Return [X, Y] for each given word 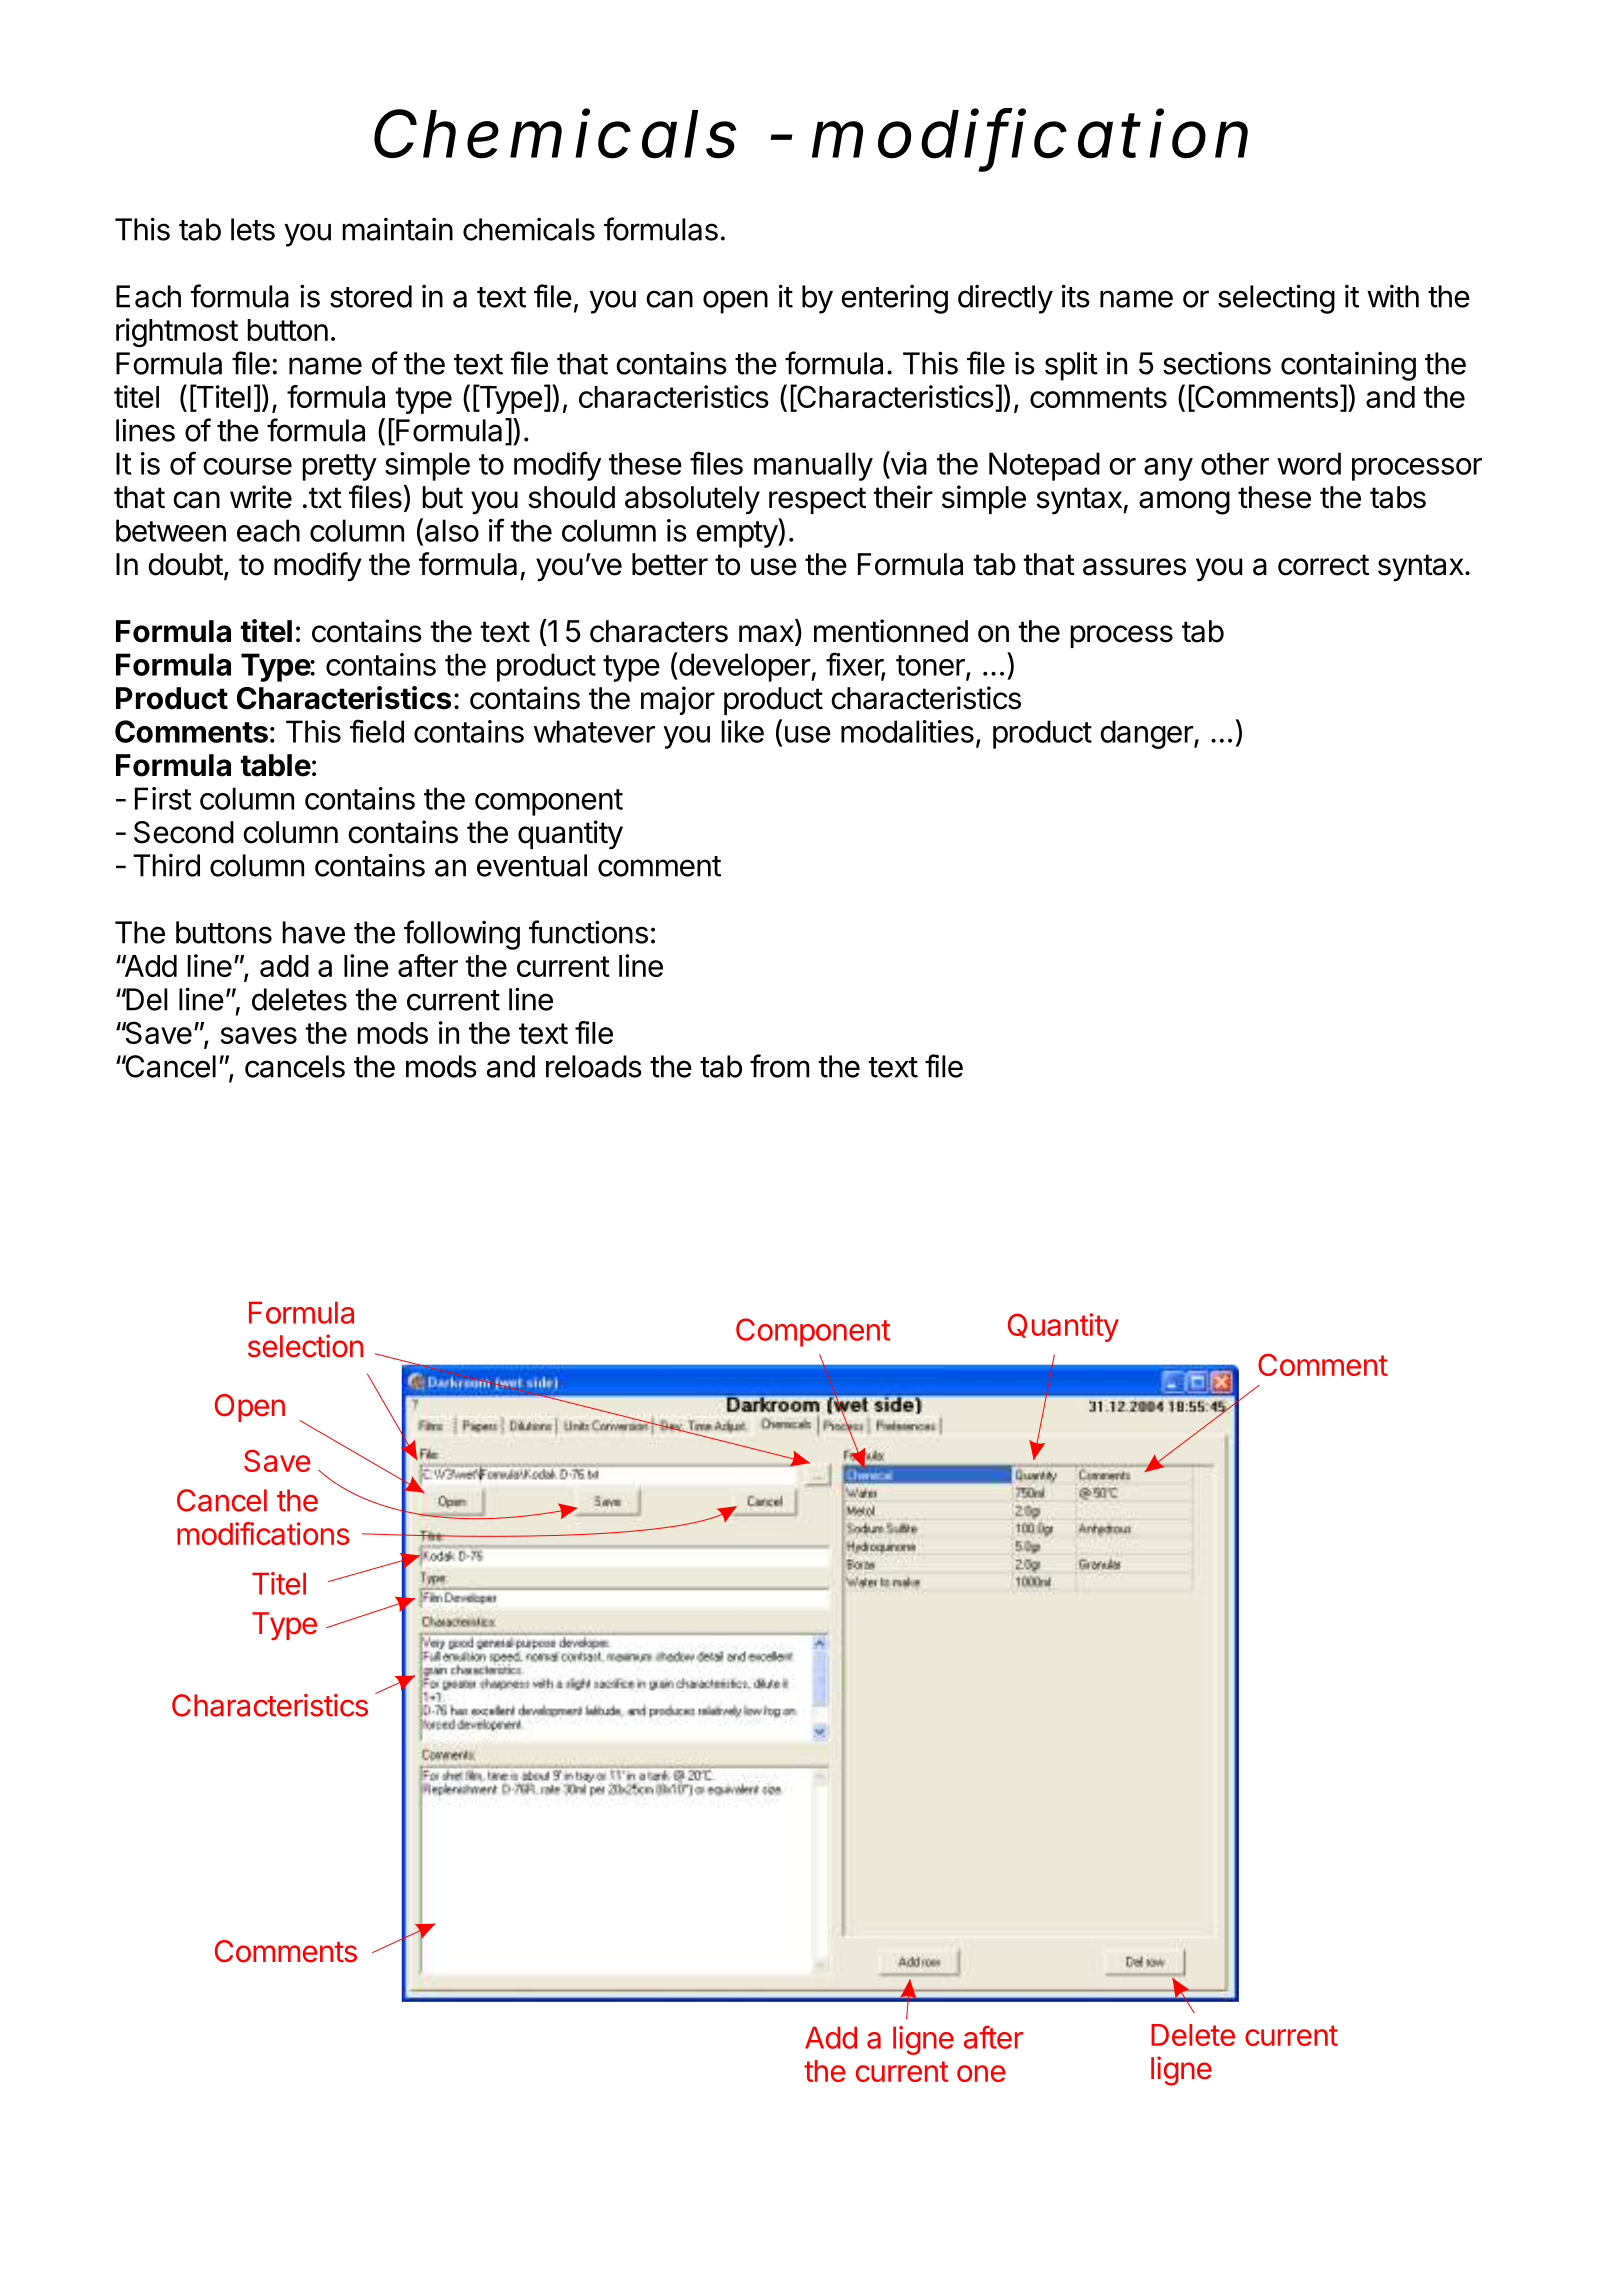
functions [588, 932]
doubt [185, 564]
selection [305, 1346]
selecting [1276, 299]
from [779, 1066]
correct [1323, 565]
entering [894, 299]
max [767, 635]
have [314, 932]
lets [253, 229]
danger [1147, 734]
